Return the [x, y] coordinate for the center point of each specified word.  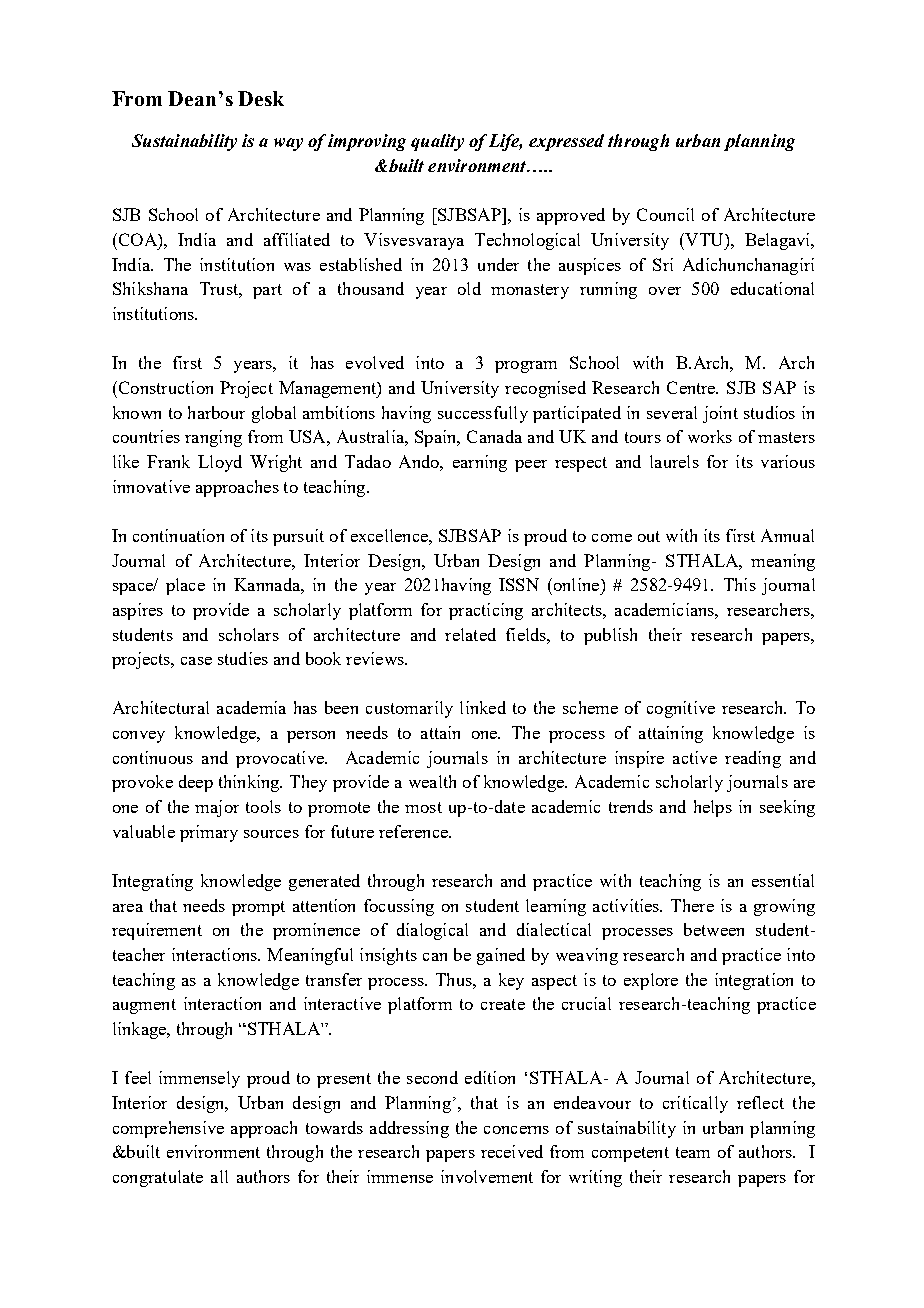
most [423, 807]
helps [713, 808]
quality [437, 142]
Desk [261, 98]
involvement [487, 1176]
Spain [437, 438]
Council [665, 214]
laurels [674, 461]
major [217, 808]
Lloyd [220, 463]
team [693, 1152]
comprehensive [168, 1129]
